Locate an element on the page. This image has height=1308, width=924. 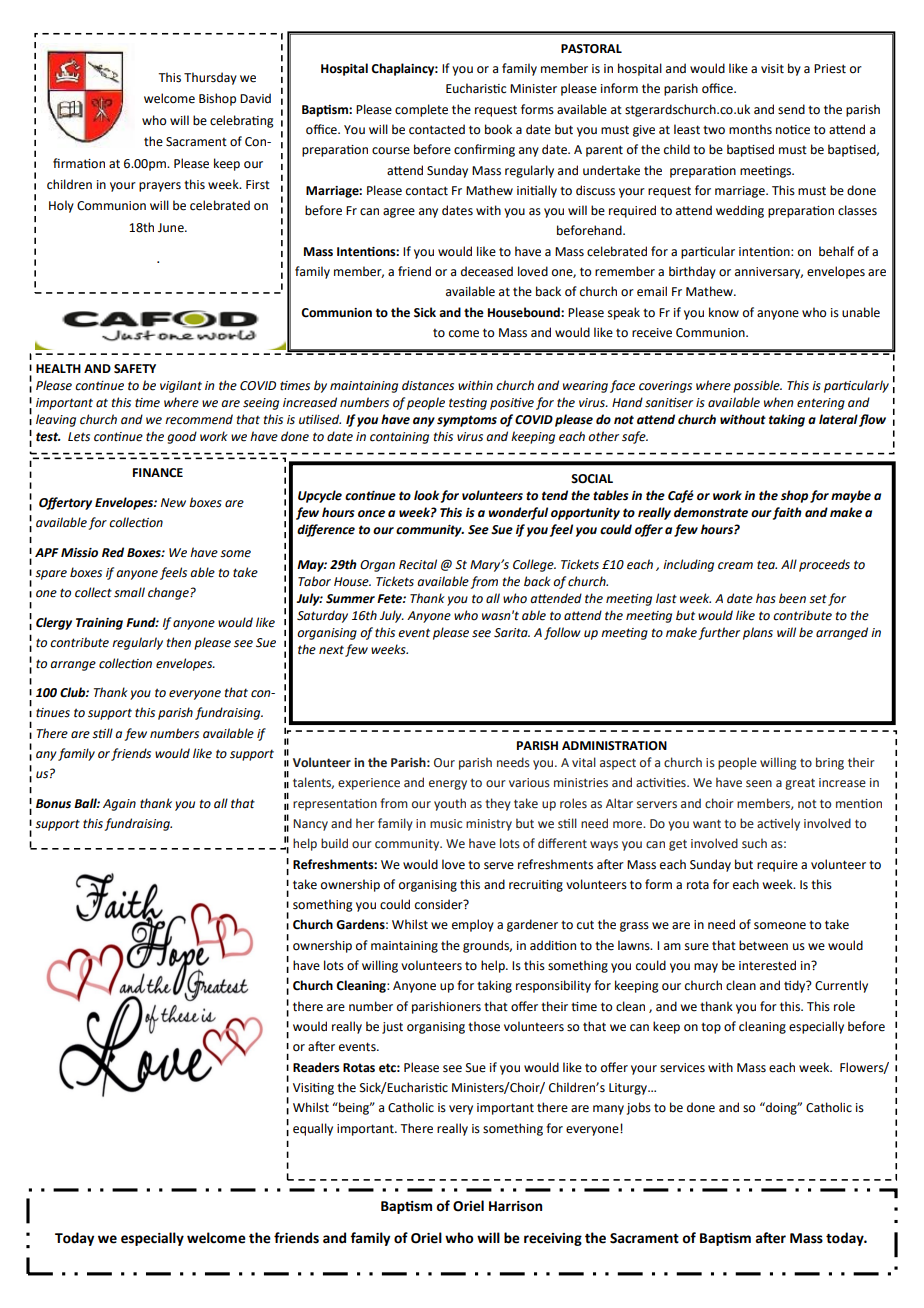
plans is located at coordinates (758, 633).
